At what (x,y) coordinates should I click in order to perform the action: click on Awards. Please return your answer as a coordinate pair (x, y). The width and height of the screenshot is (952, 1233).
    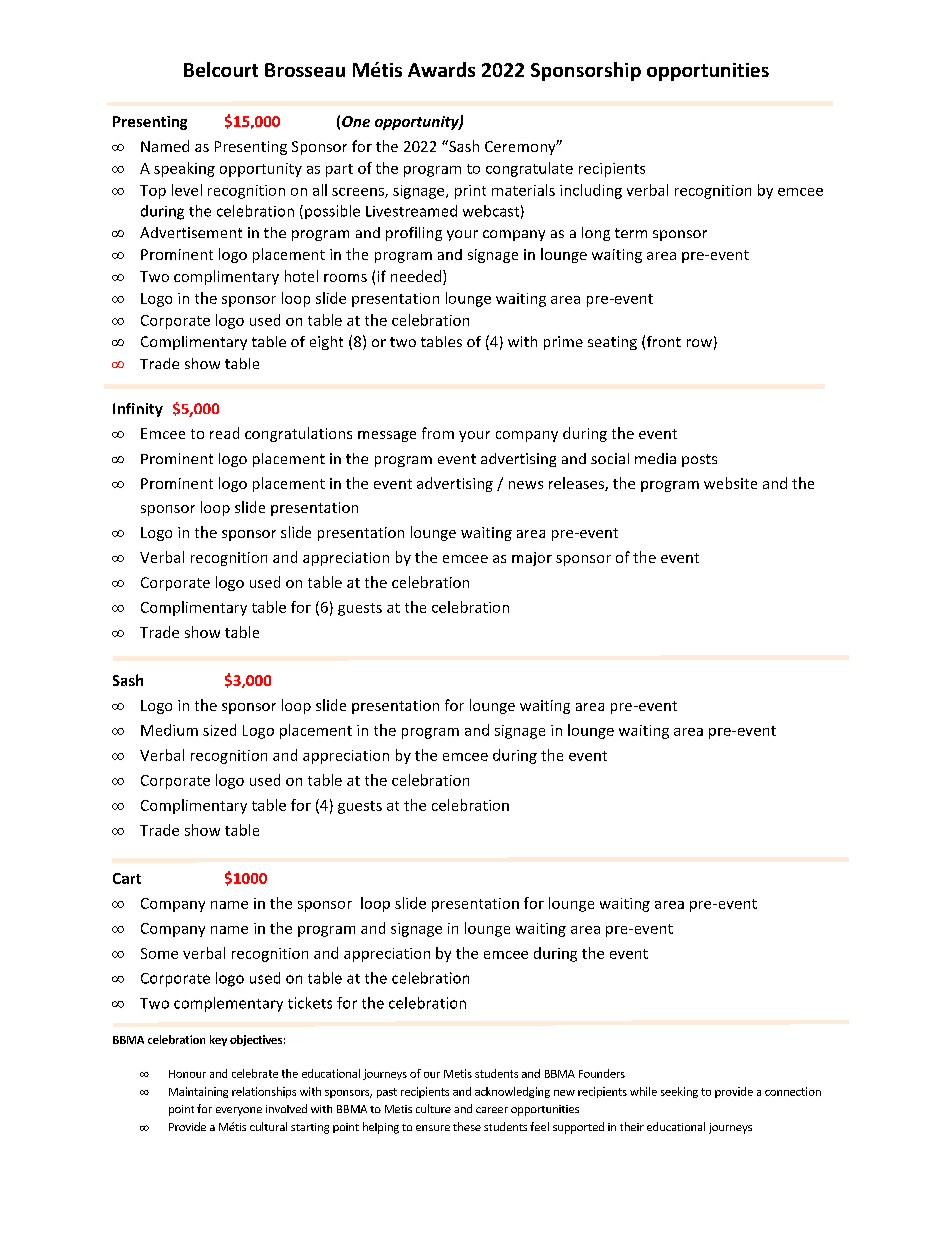
    Looking at the image, I should click on (441, 69).
